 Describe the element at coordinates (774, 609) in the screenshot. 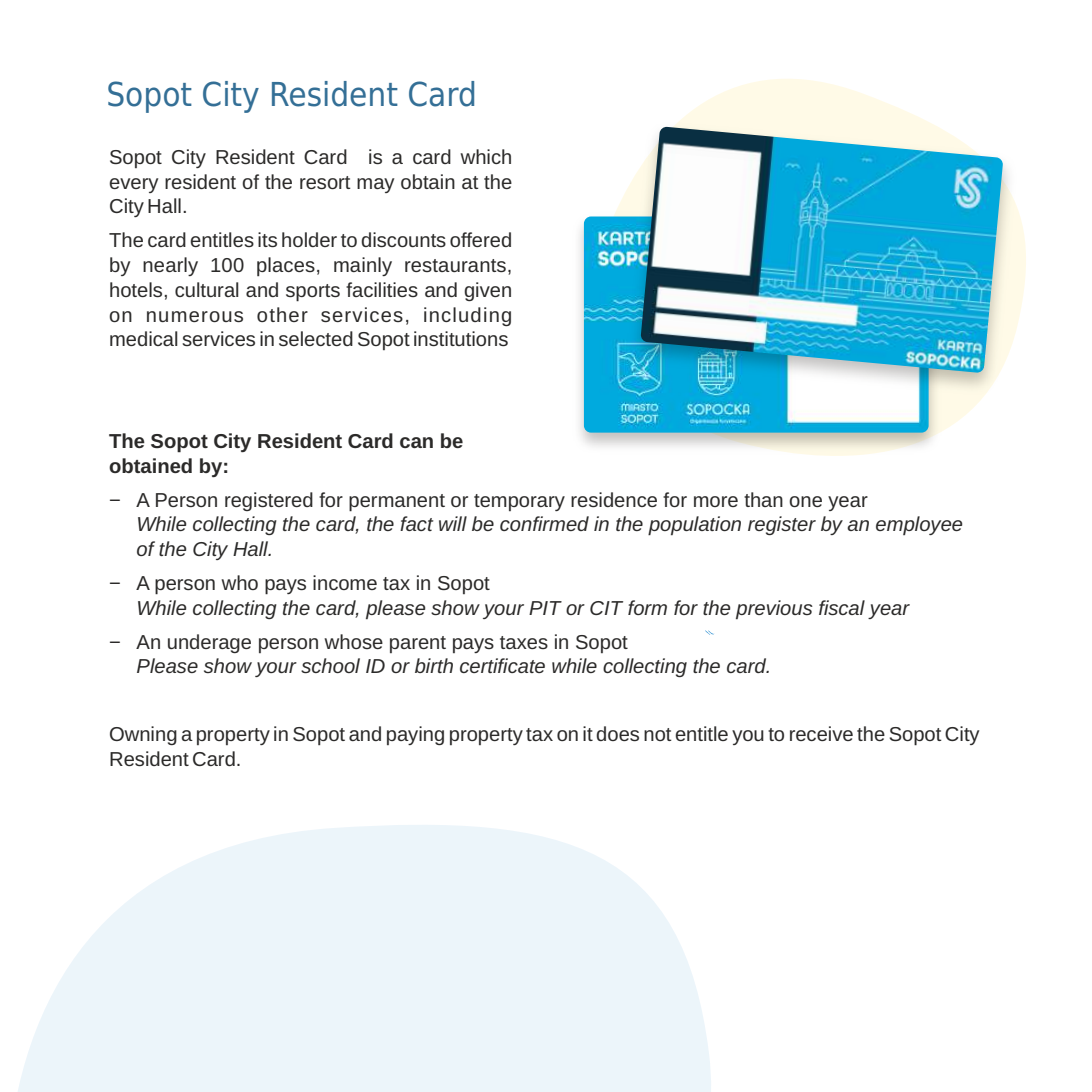

I see `previous` at that location.
